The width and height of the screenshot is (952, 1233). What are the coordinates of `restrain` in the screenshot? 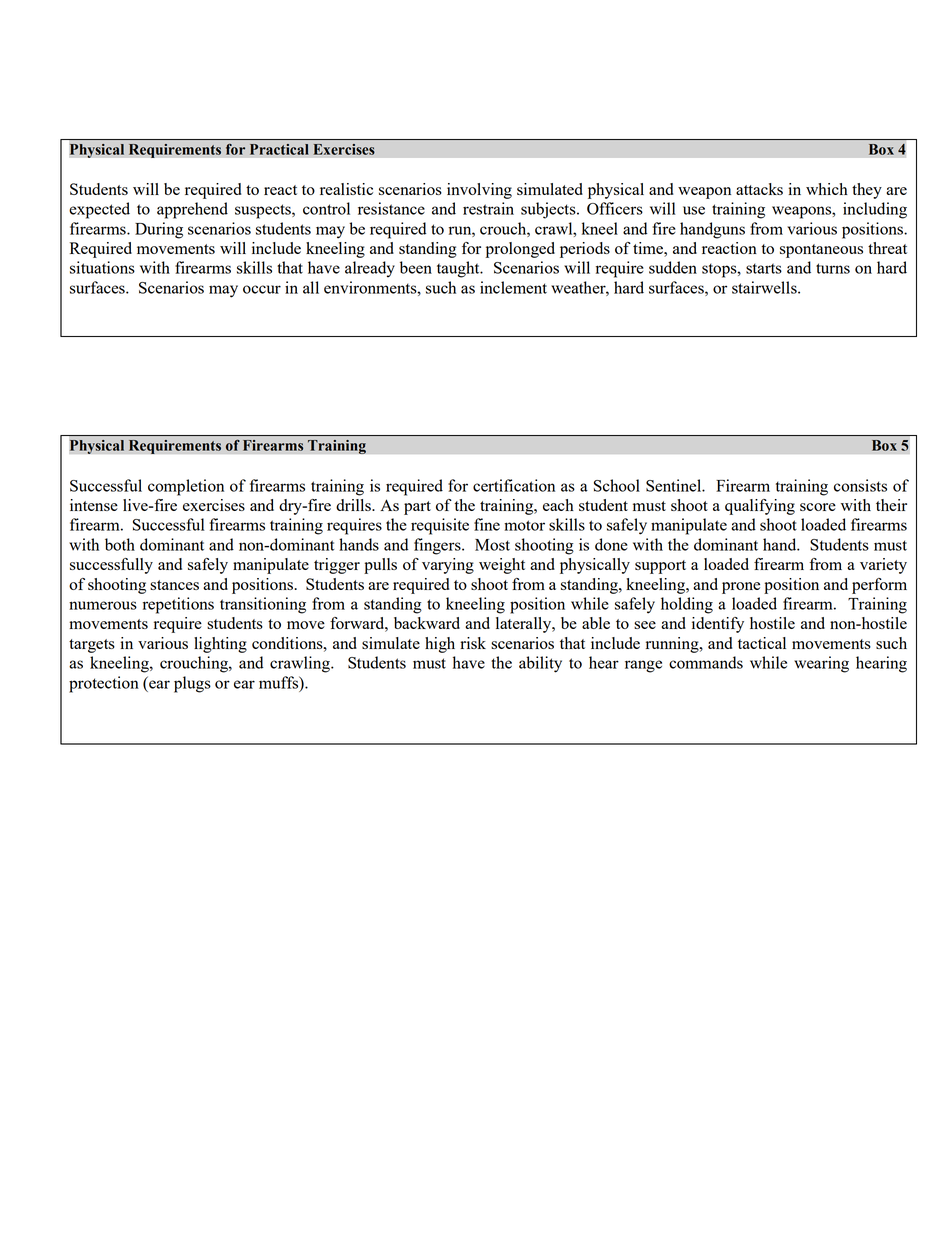 It's located at (488, 208).
